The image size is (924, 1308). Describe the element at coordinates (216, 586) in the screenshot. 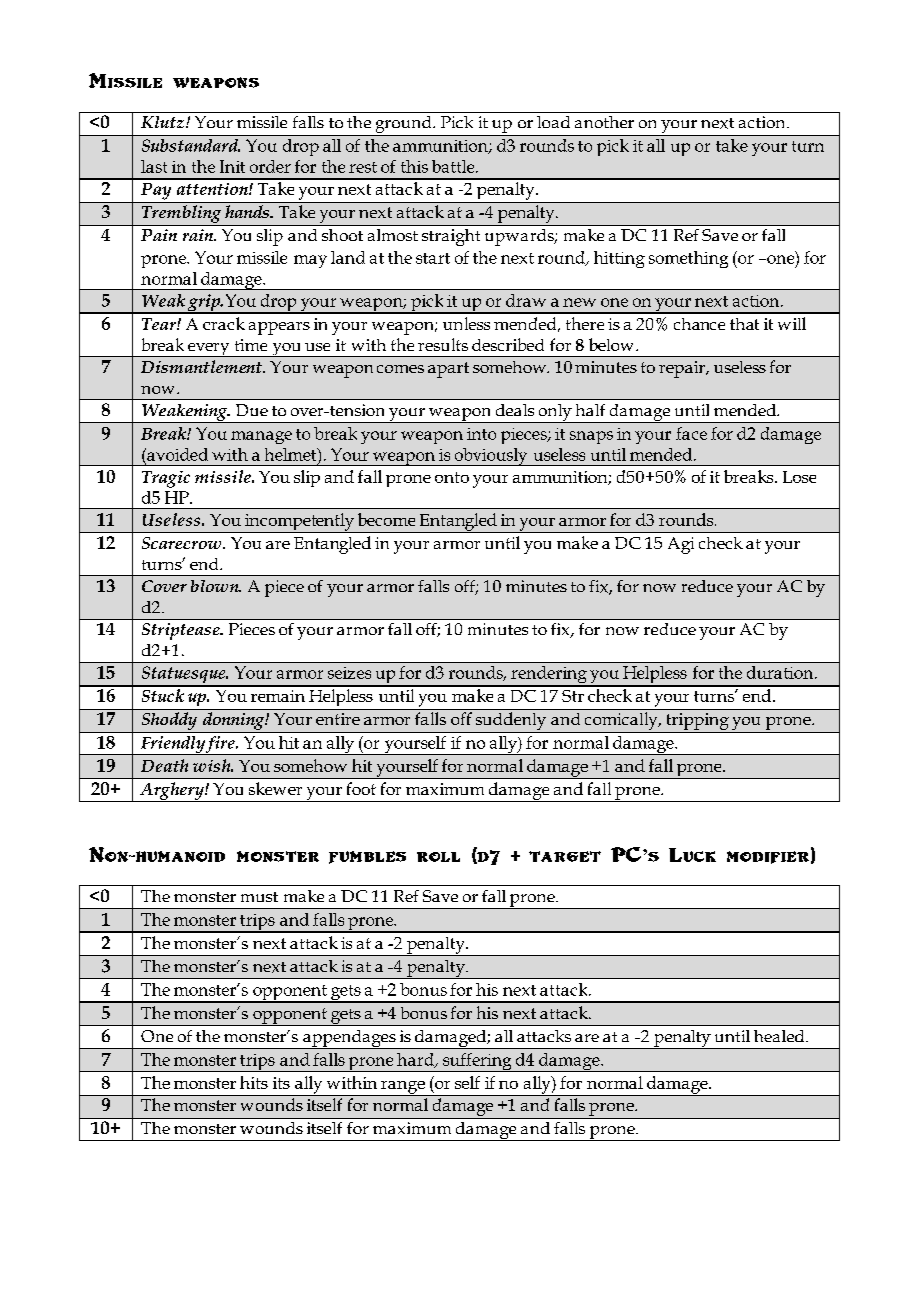

I see `blown` at that location.
